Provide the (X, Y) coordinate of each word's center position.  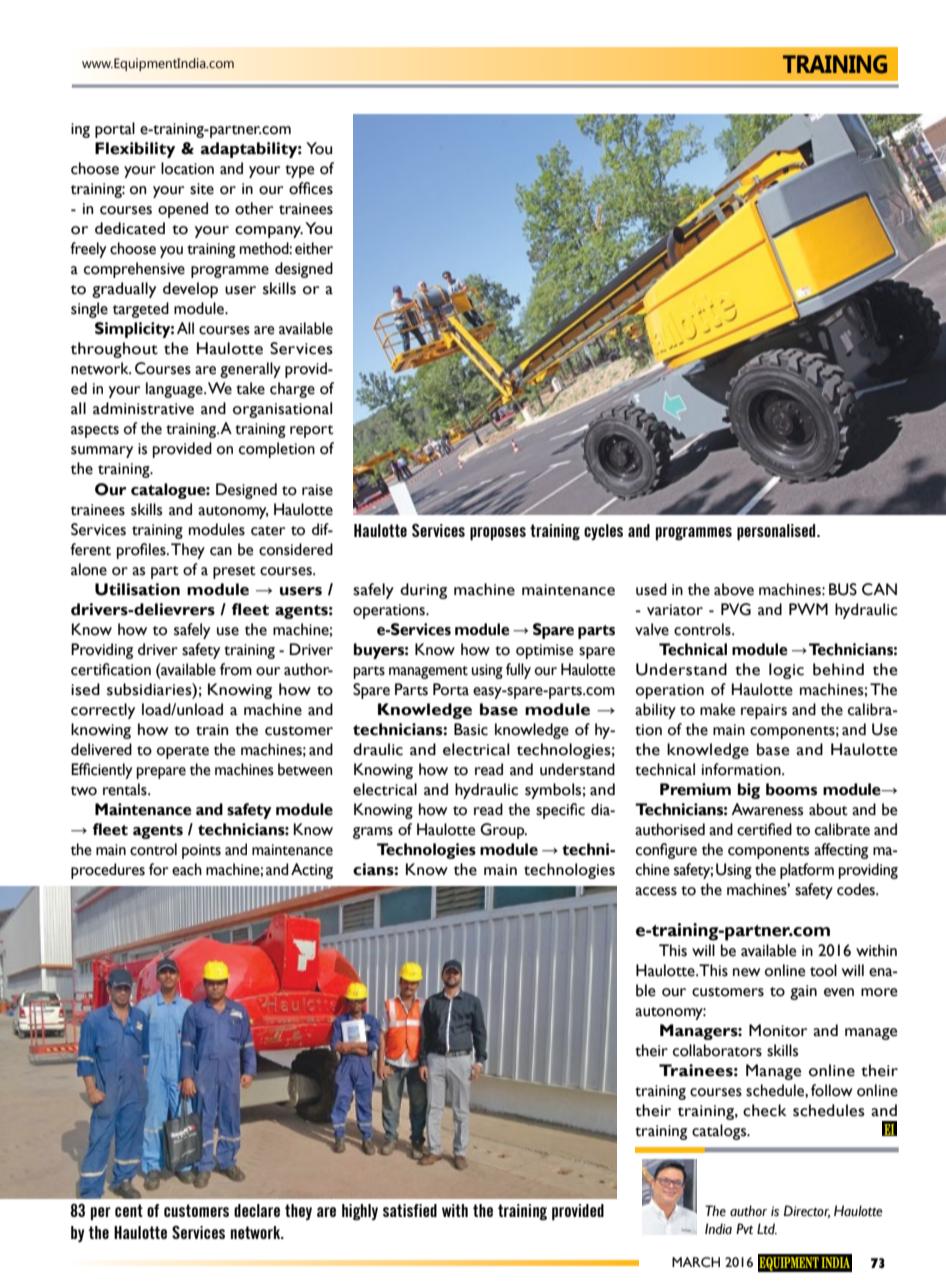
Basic (471, 729)
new (746, 972)
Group (503, 831)
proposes (498, 533)
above (734, 589)
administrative (143, 408)
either (314, 248)
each (187, 869)
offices (311, 188)
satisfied (410, 1210)
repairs (764, 711)
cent (129, 1210)
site (202, 189)
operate (183, 752)
